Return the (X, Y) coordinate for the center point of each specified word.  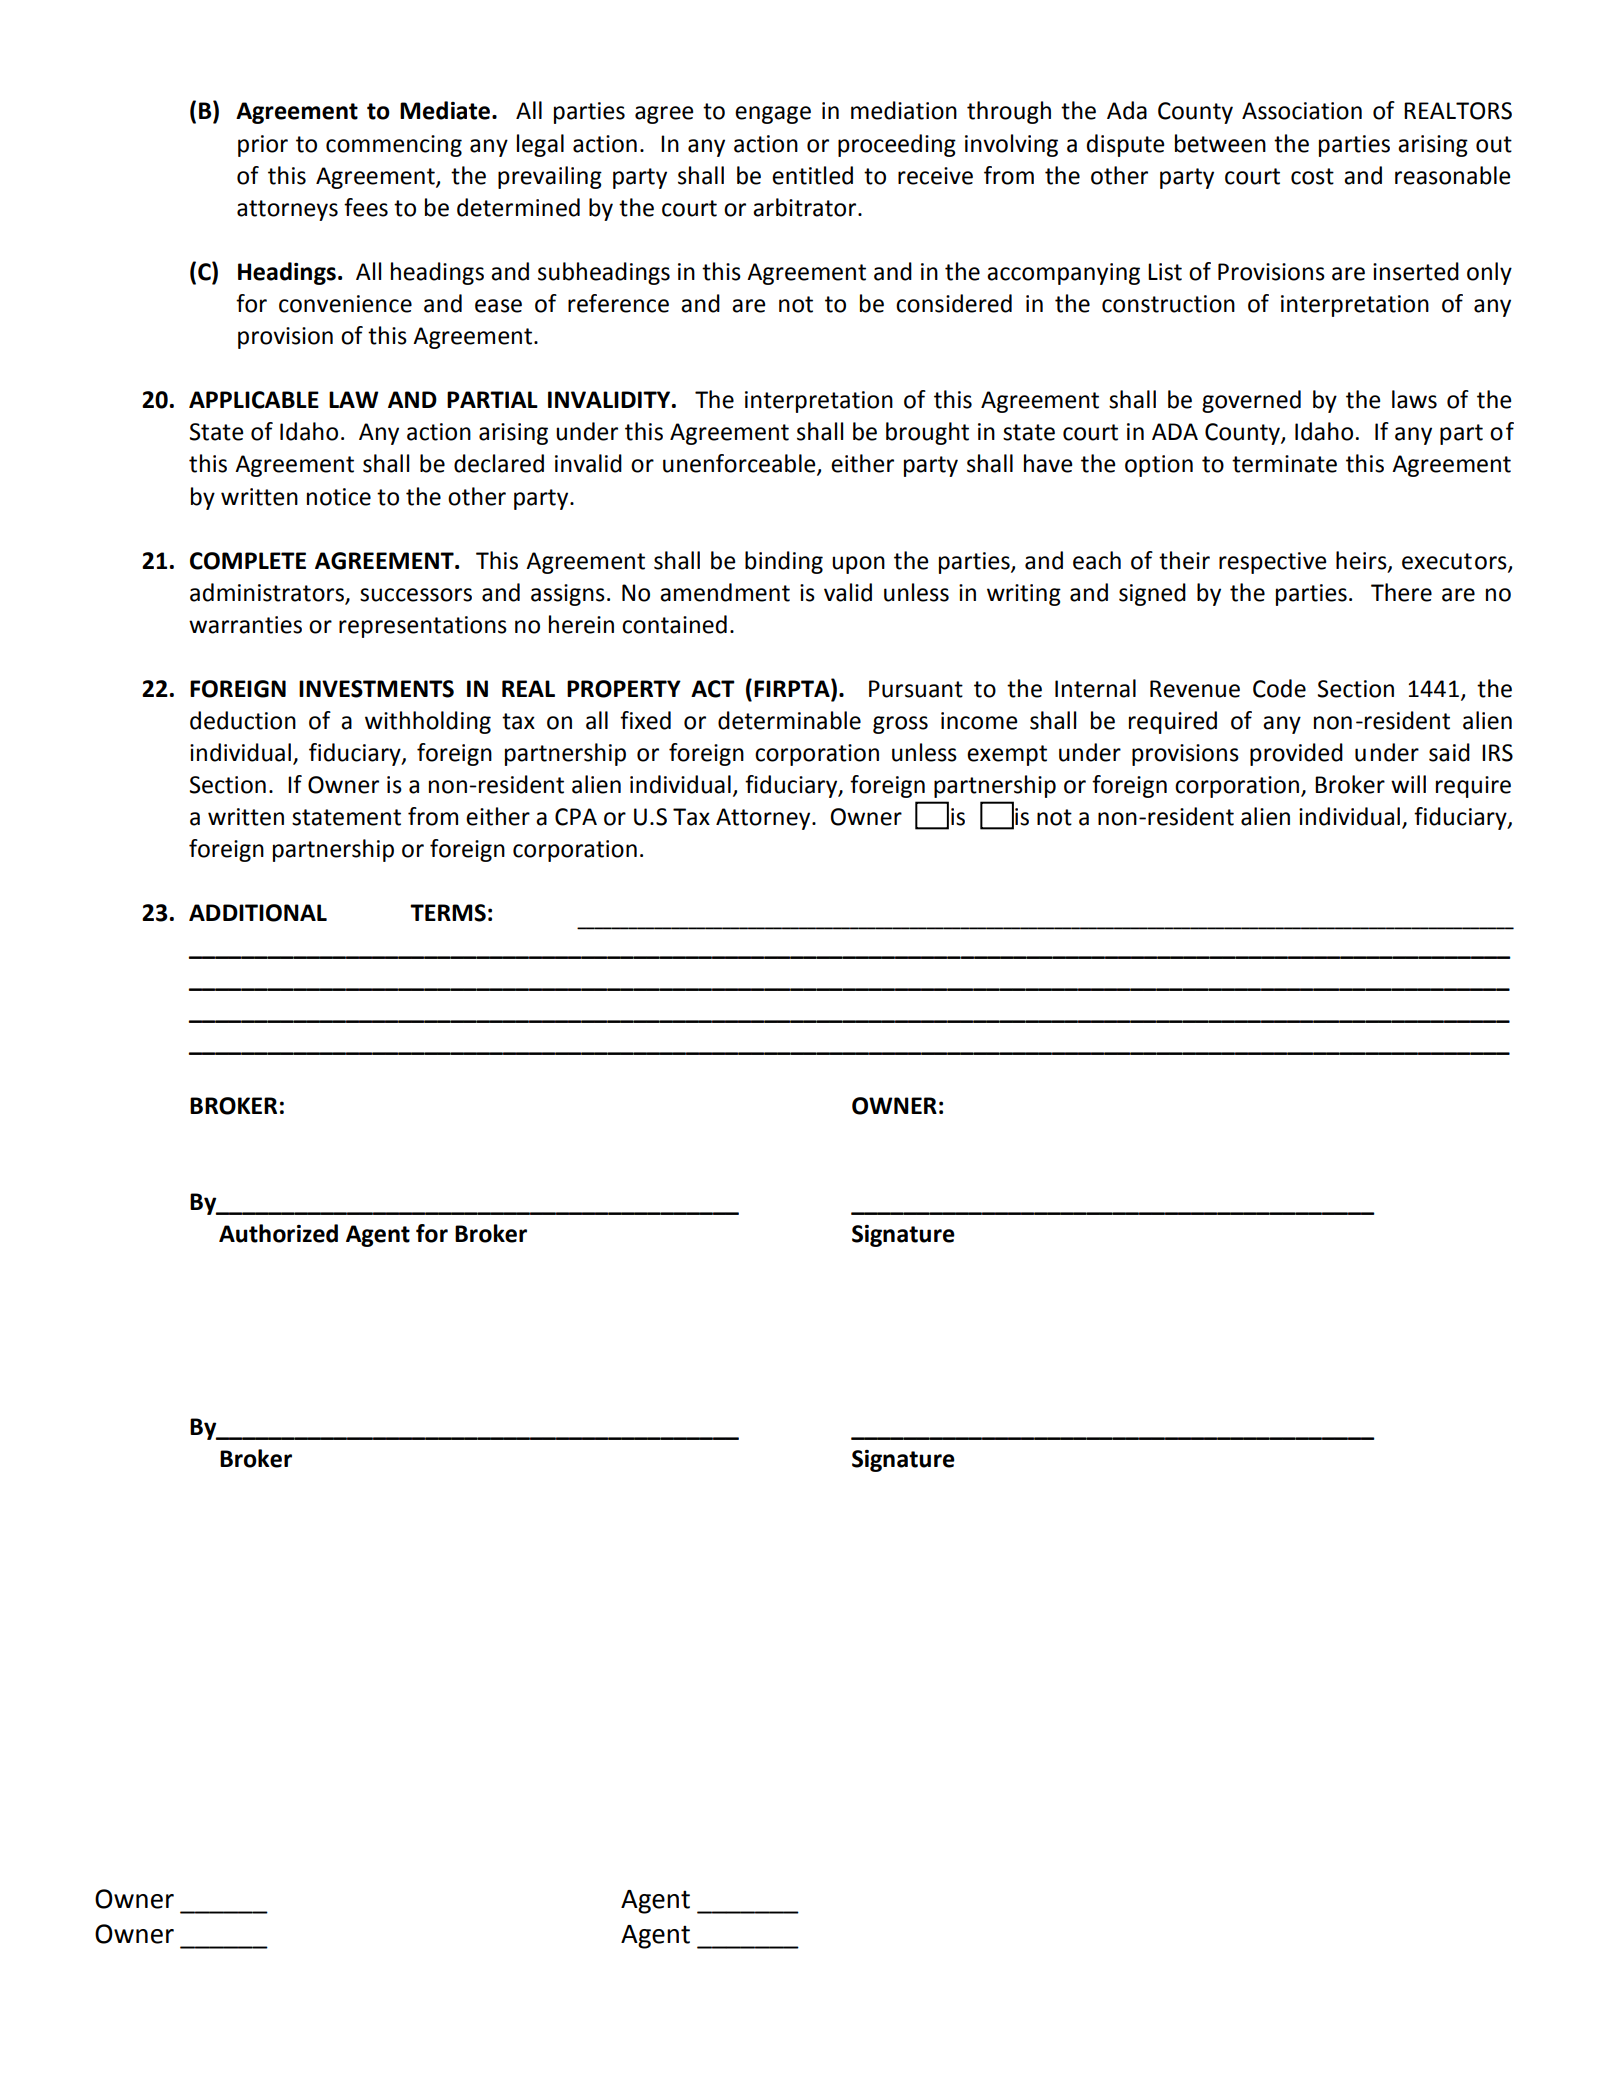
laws (1414, 399)
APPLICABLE (254, 400)
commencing (394, 146)
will (1408, 784)
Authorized (278, 1233)
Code (1279, 688)
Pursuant (916, 689)
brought (927, 433)
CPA (576, 817)
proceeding (897, 145)
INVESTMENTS (376, 689)
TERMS (448, 913)
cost (1312, 176)
